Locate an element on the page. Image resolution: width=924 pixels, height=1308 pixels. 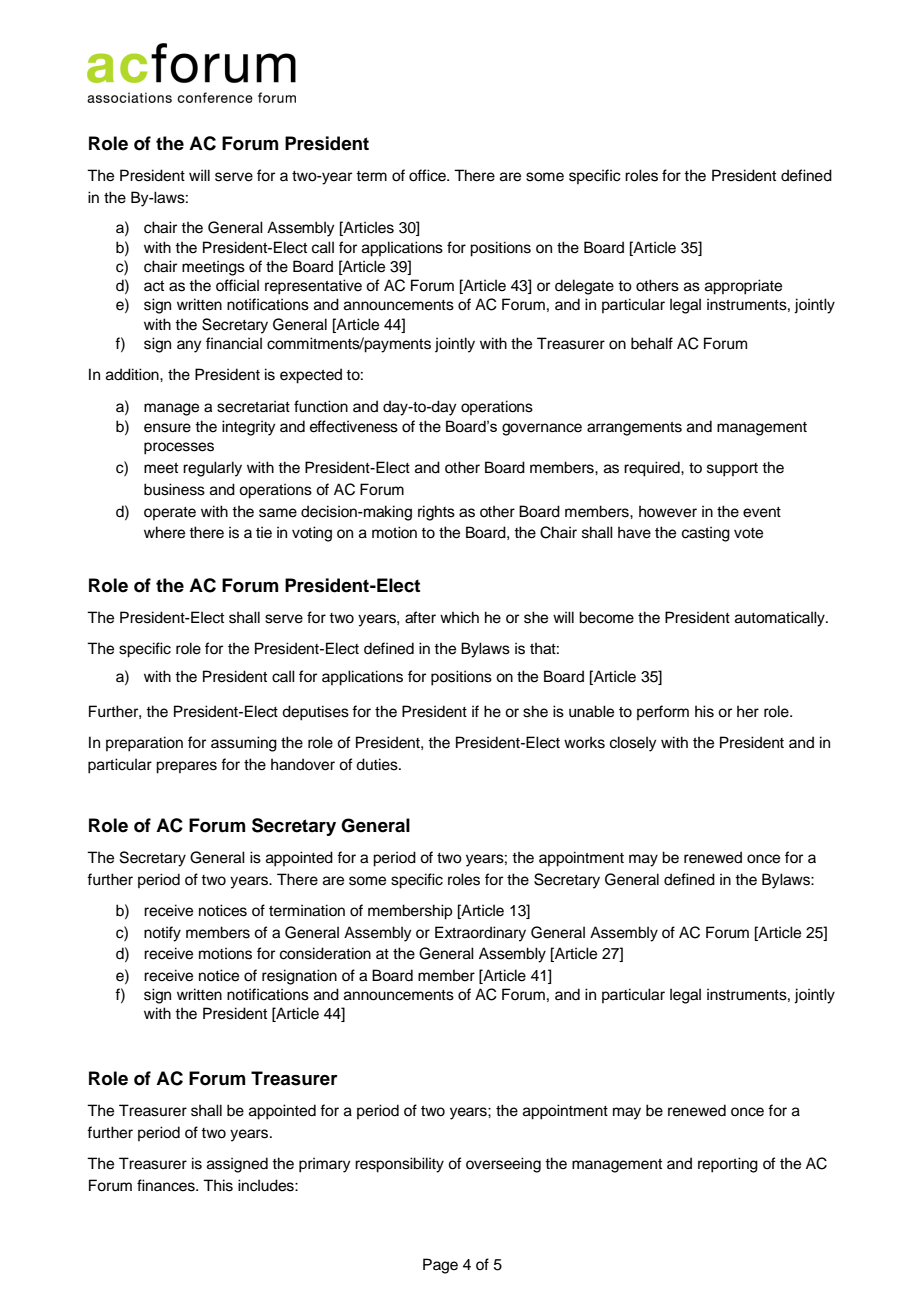
appropriate is located at coordinates (743, 287).
